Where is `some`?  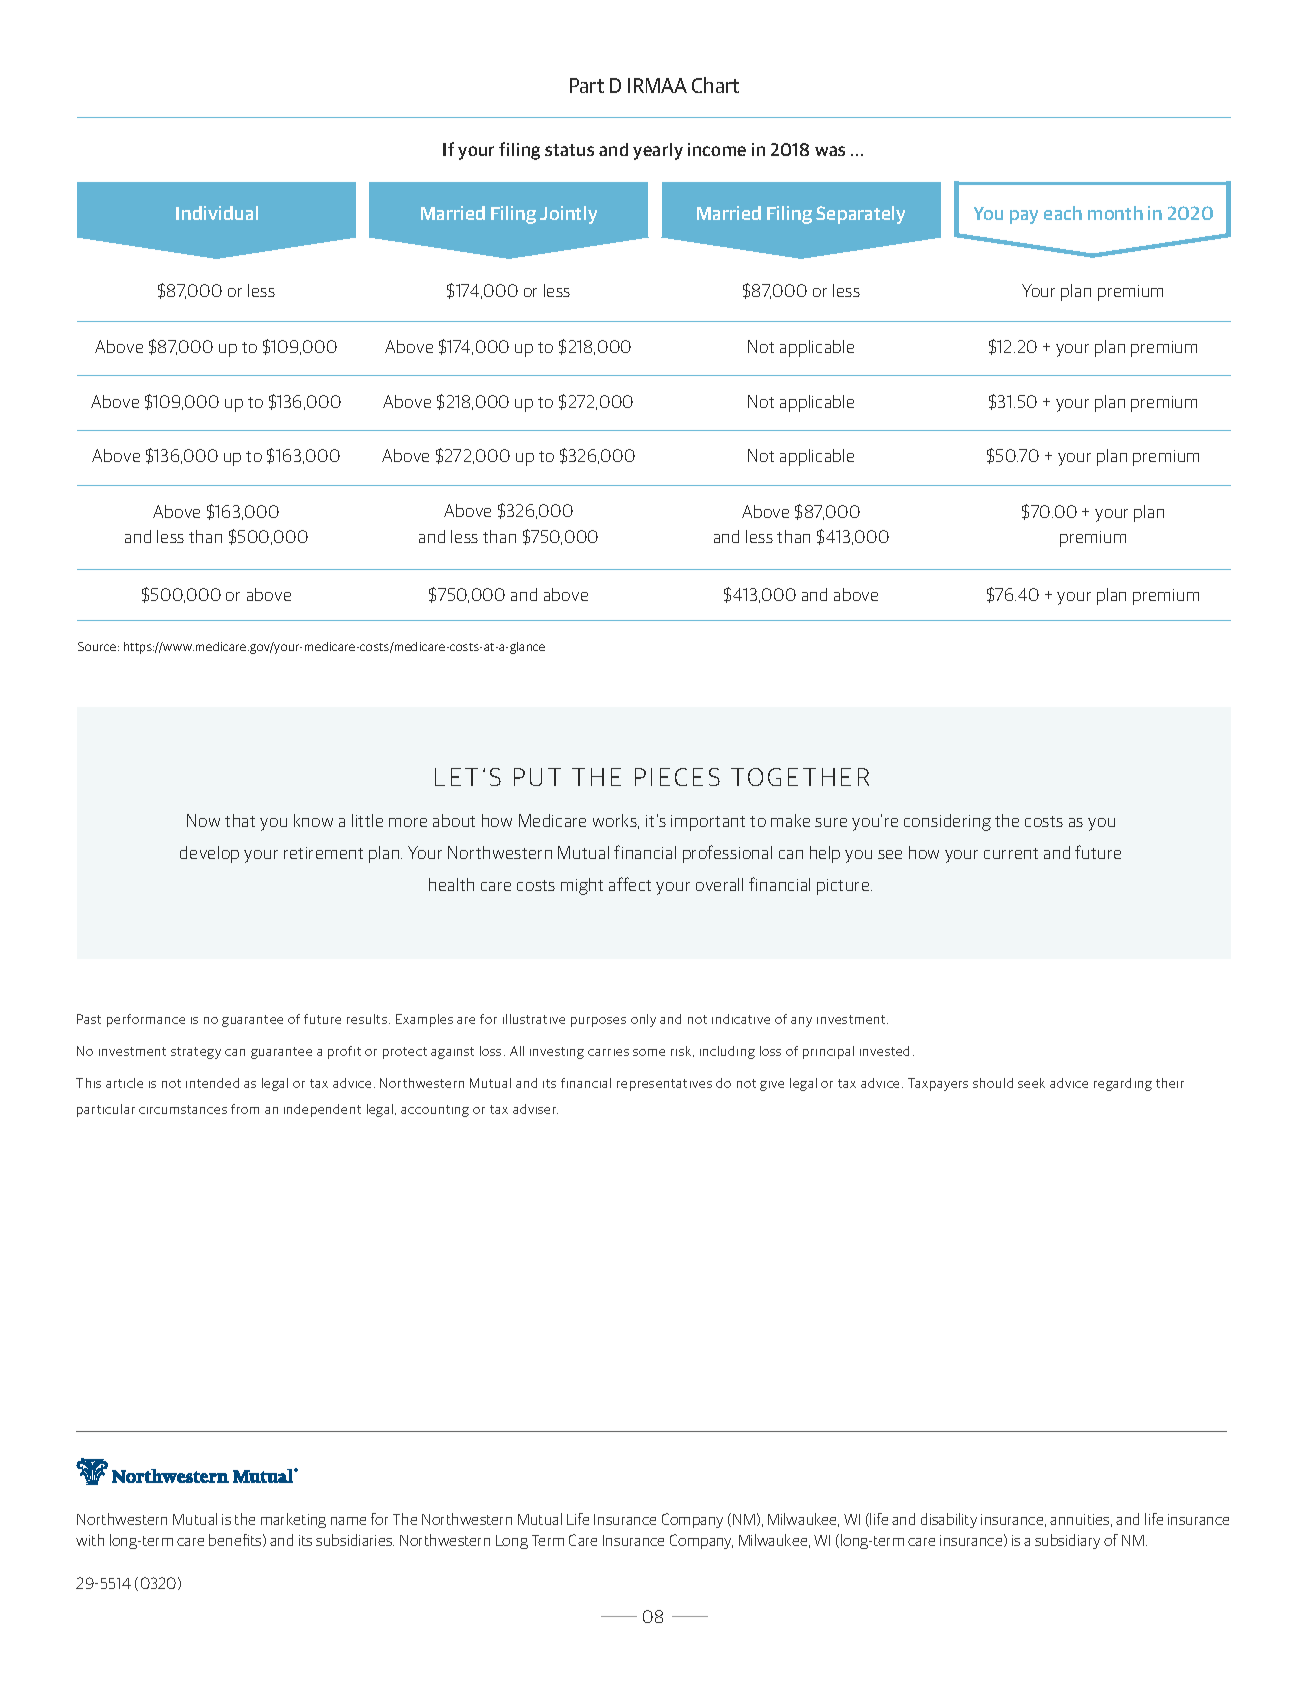
some is located at coordinates (649, 1052).
